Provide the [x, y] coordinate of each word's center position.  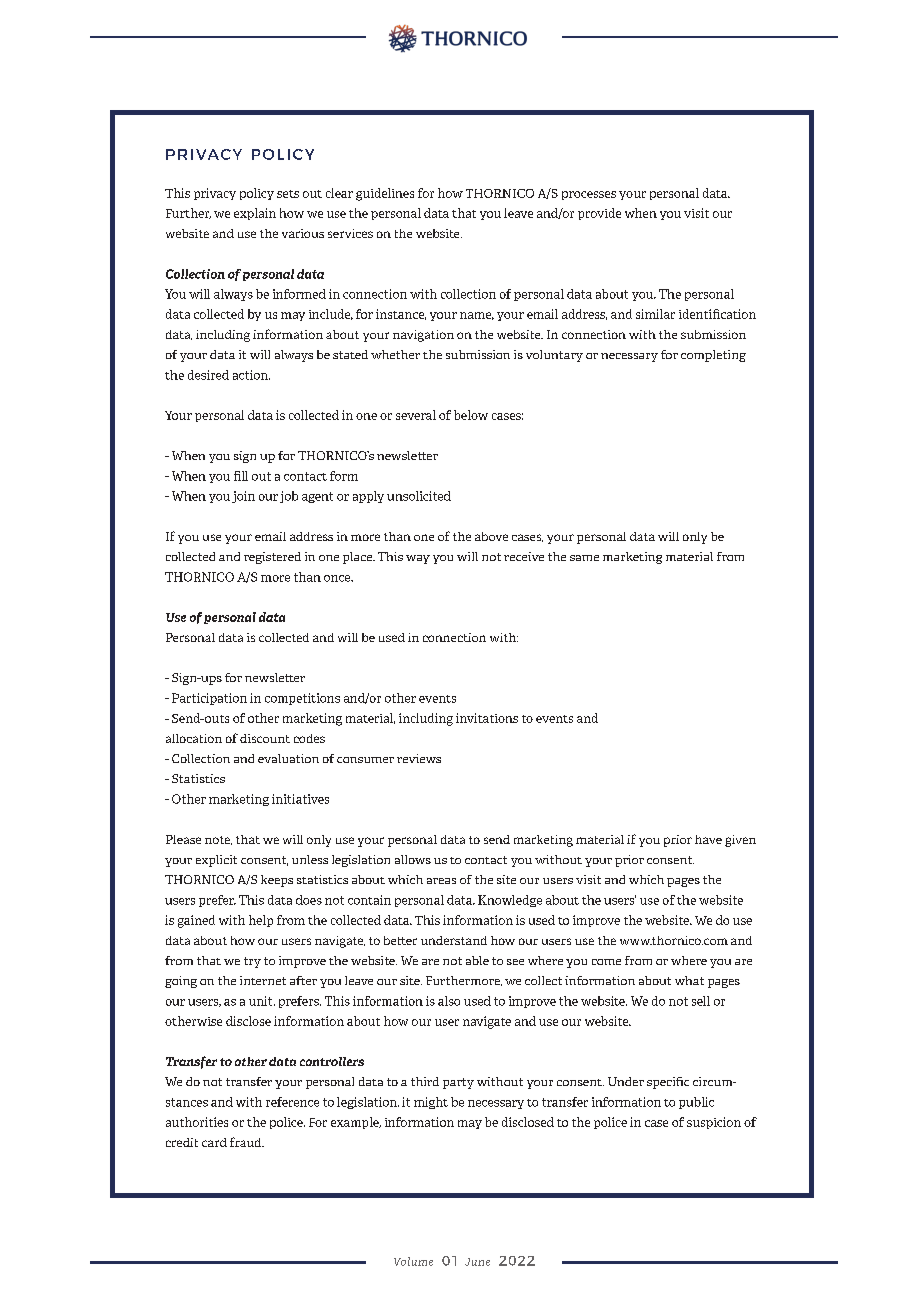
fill [241, 476]
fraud [247, 1142]
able [477, 960]
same [584, 558]
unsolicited [419, 496]
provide [599, 214]
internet [263, 980]
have [708, 839]
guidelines [385, 194]
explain [255, 214]
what [689, 980]
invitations [487, 718]
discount [265, 738]
